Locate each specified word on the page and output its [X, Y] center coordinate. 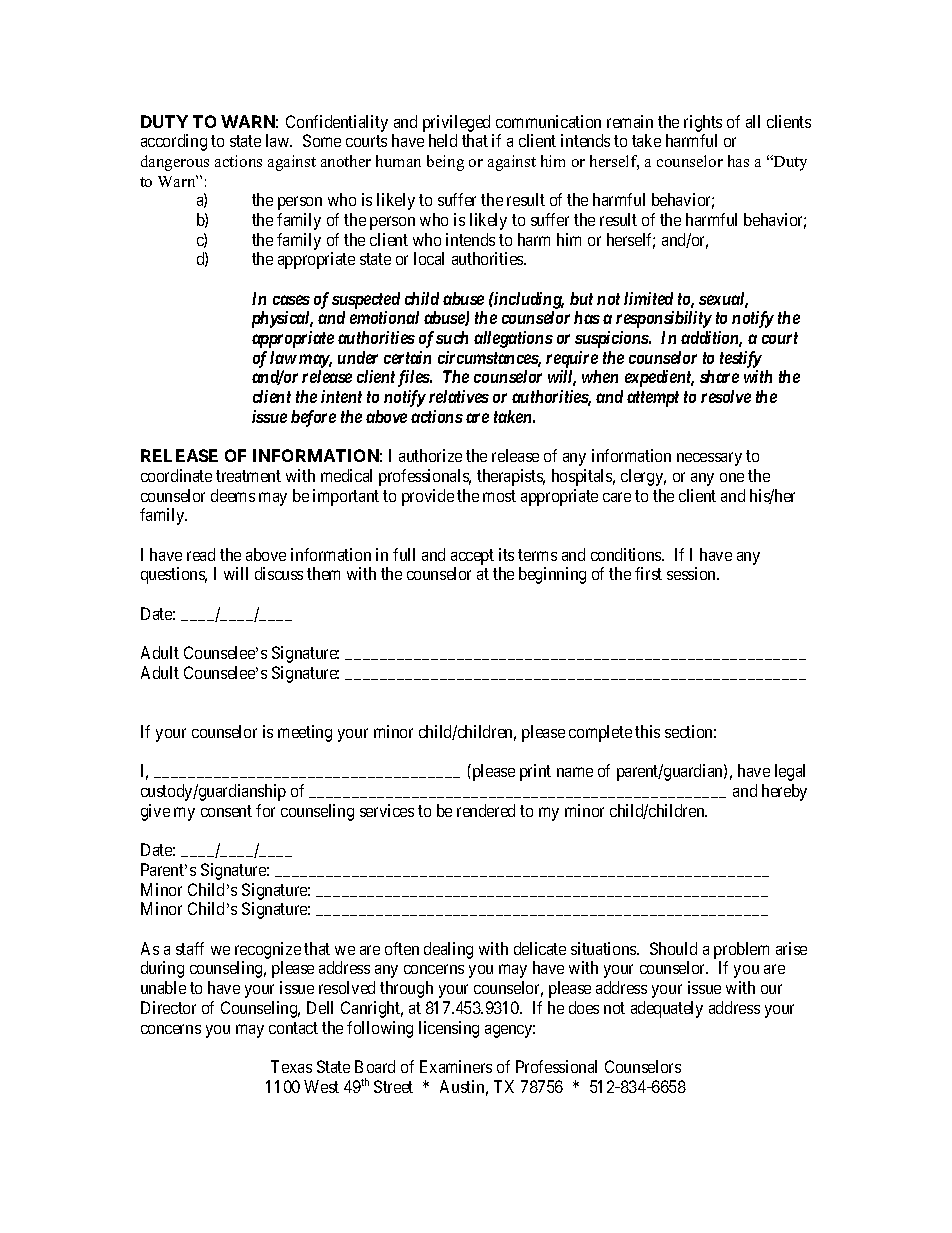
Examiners [456, 1066]
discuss [279, 573]
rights [703, 123]
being [445, 163]
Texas [291, 1066]
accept [472, 557]
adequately [667, 1009]
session [692, 573]
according [174, 142]
